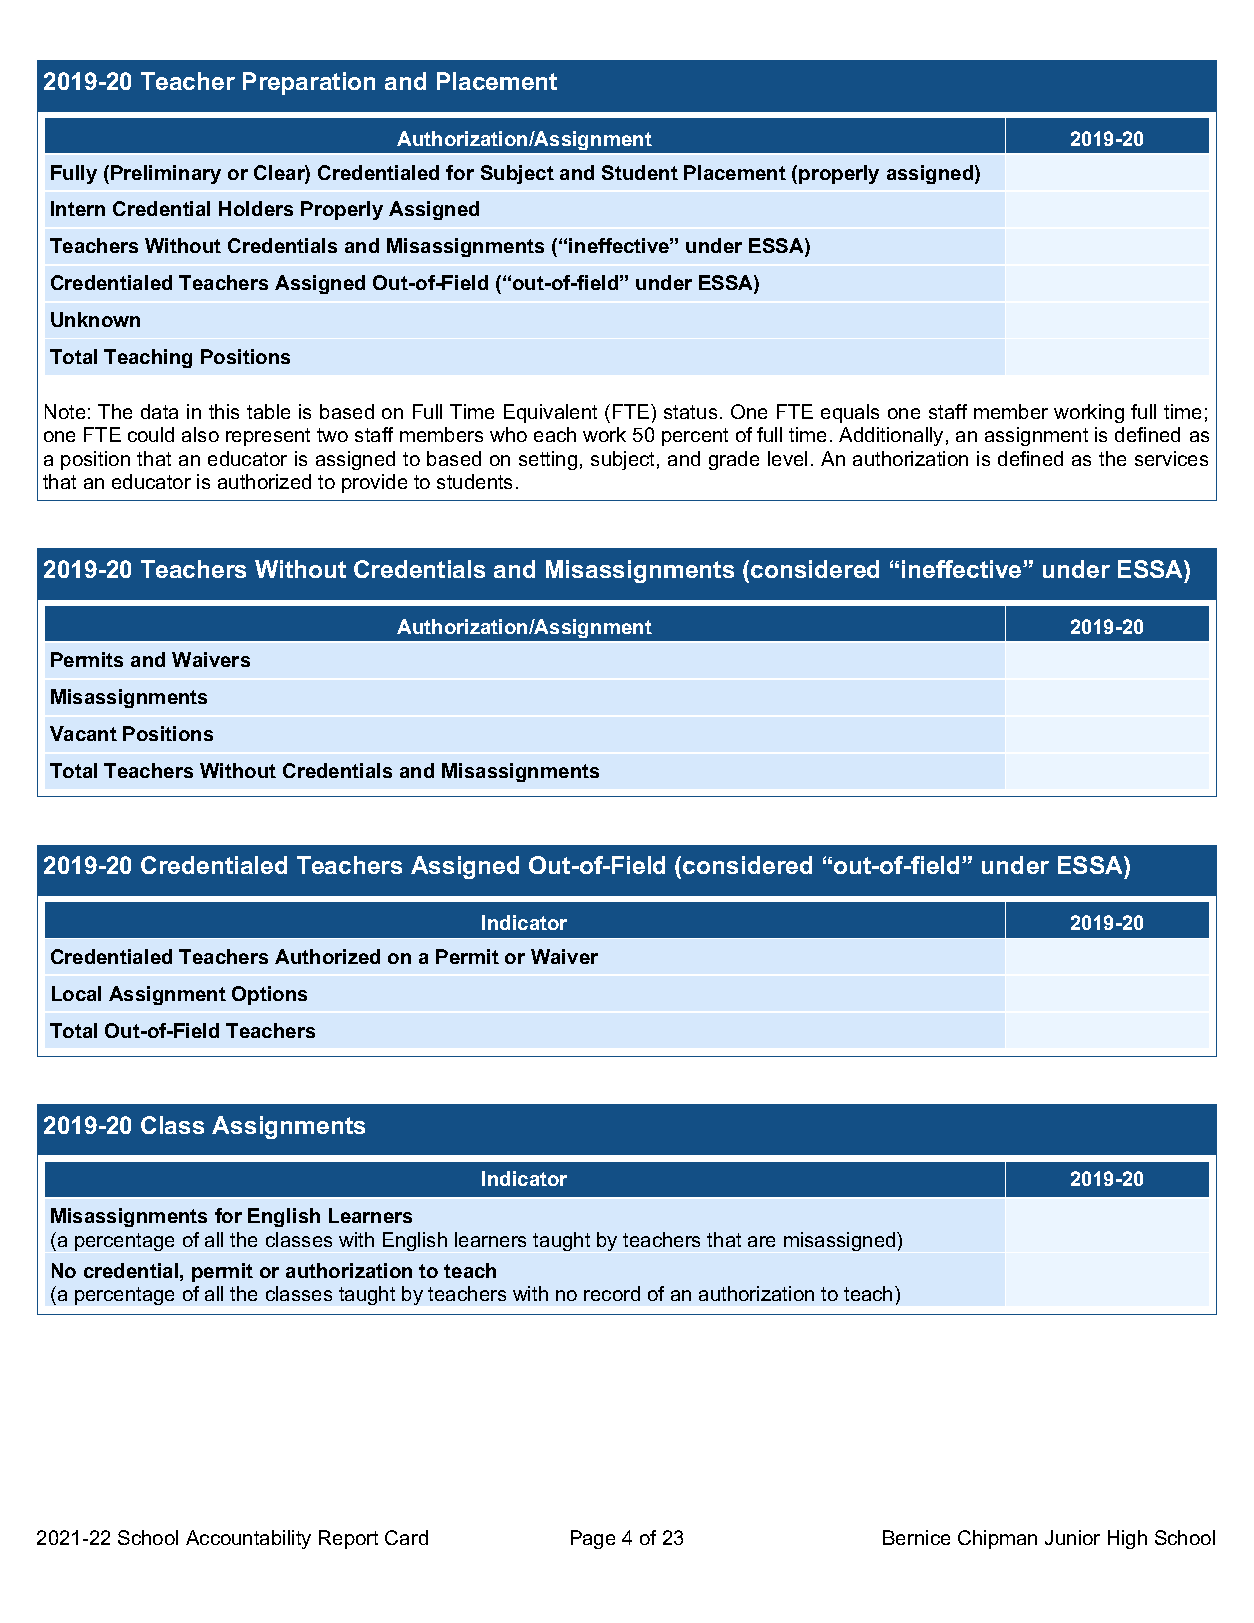  Describe the element at coordinates (248, 1539) in the screenshot. I see `Accountability` at that location.
